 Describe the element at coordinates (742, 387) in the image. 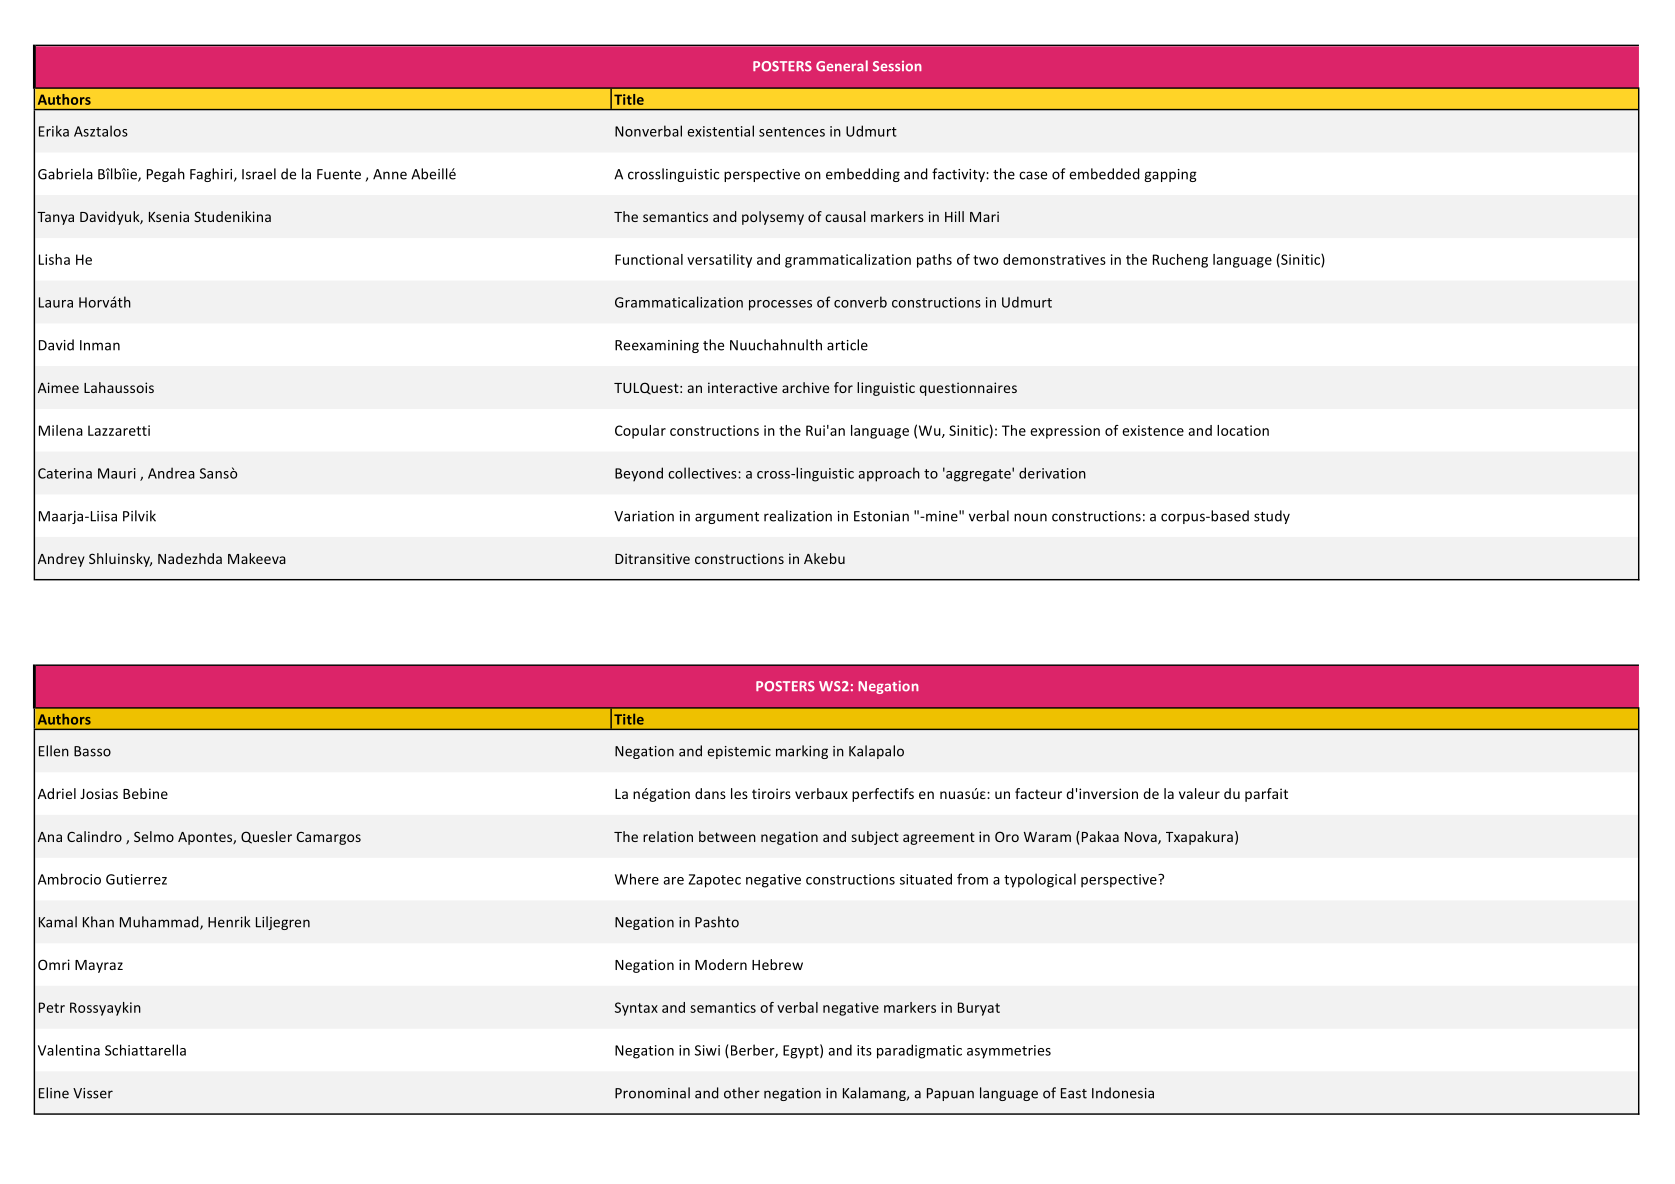

I see `interactive` at that location.
